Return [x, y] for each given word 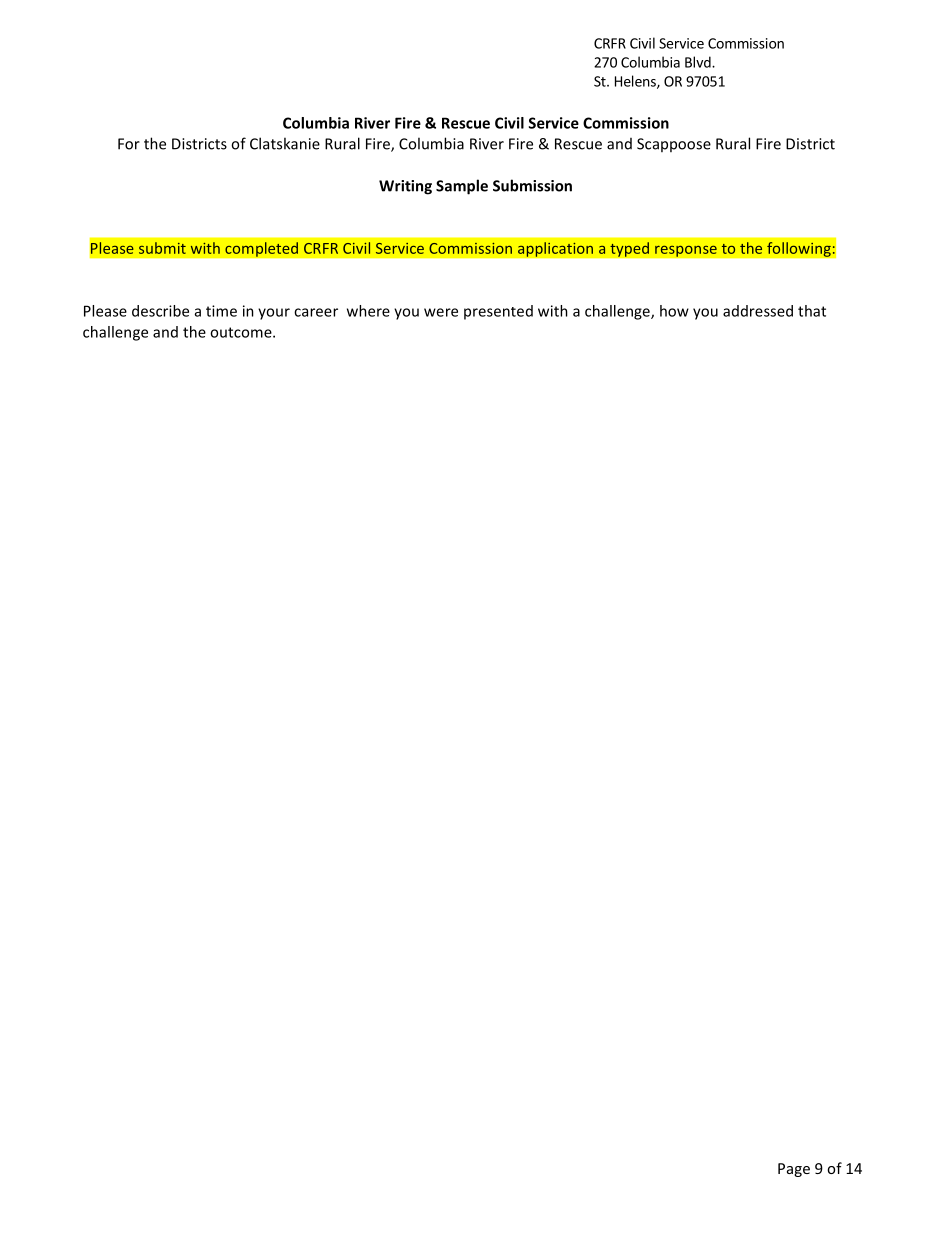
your [274, 314]
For [129, 144]
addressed [758, 311]
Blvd [699, 62]
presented [498, 312]
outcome [242, 332]
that [812, 311]
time [221, 311]
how [674, 311]
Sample [462, 187]
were [441, 312]
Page [794, 1170]
